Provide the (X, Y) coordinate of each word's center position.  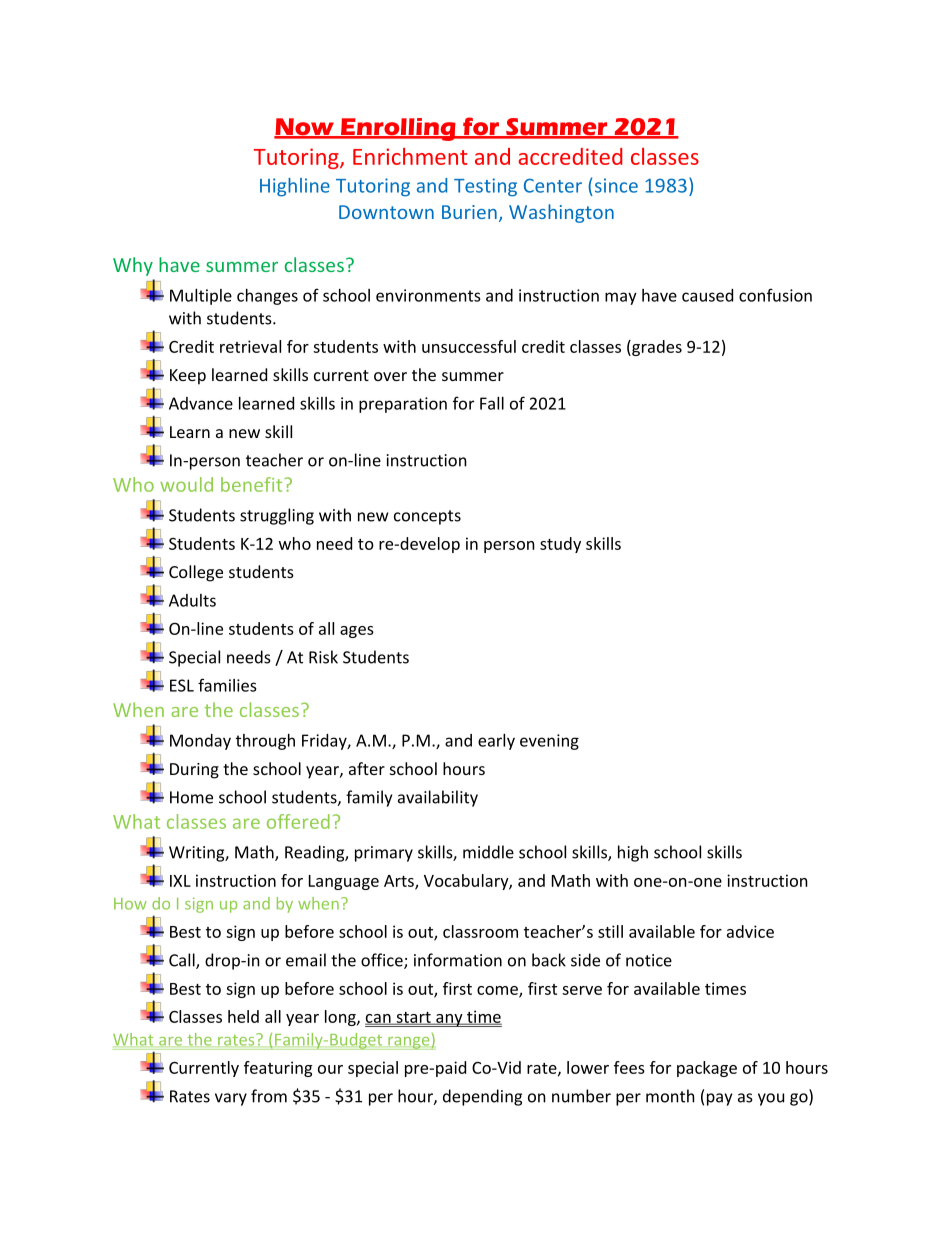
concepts (427, 517)
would (186, 484)
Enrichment (410, 156)
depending (482, 1097)
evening (549, 742)
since (616, 185)
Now (305, 128)
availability (438, 798)
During (194, 771)
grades (656, 348)
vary (231, 1099)
